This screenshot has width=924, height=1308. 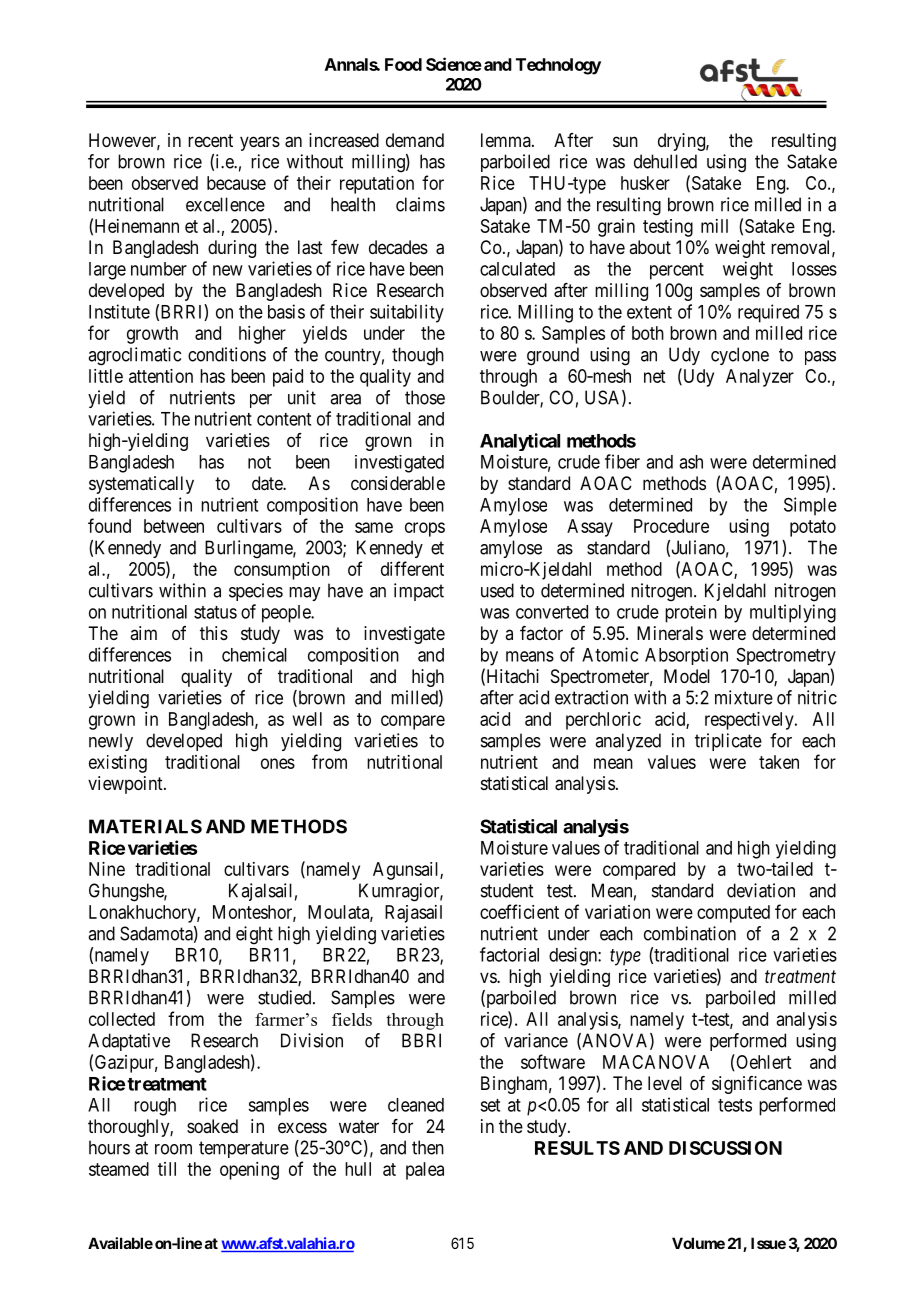 I want to click on Analytical, so click(x=520, y=442).
